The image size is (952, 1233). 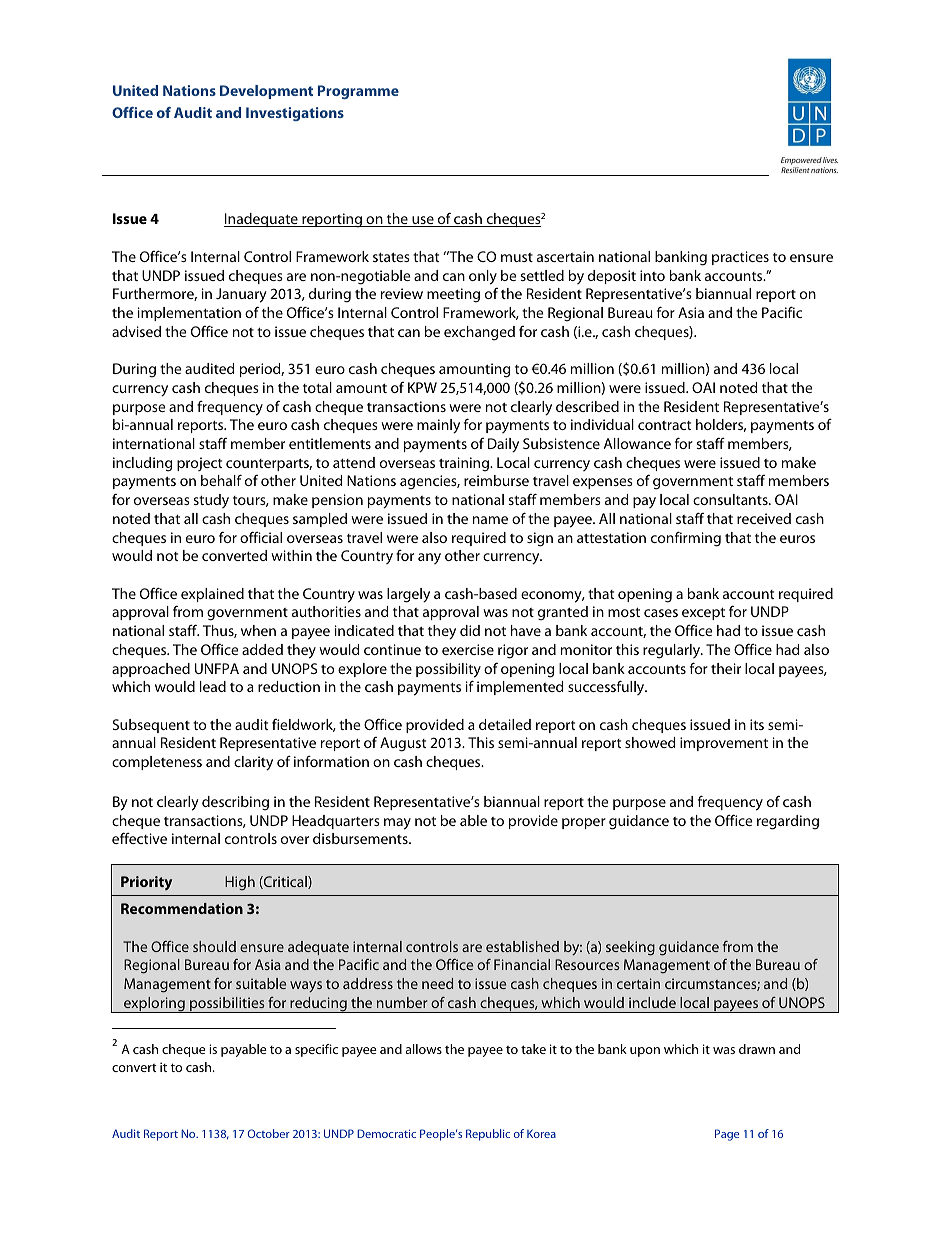 I want to click on October, so click(x=269, y=1133).
